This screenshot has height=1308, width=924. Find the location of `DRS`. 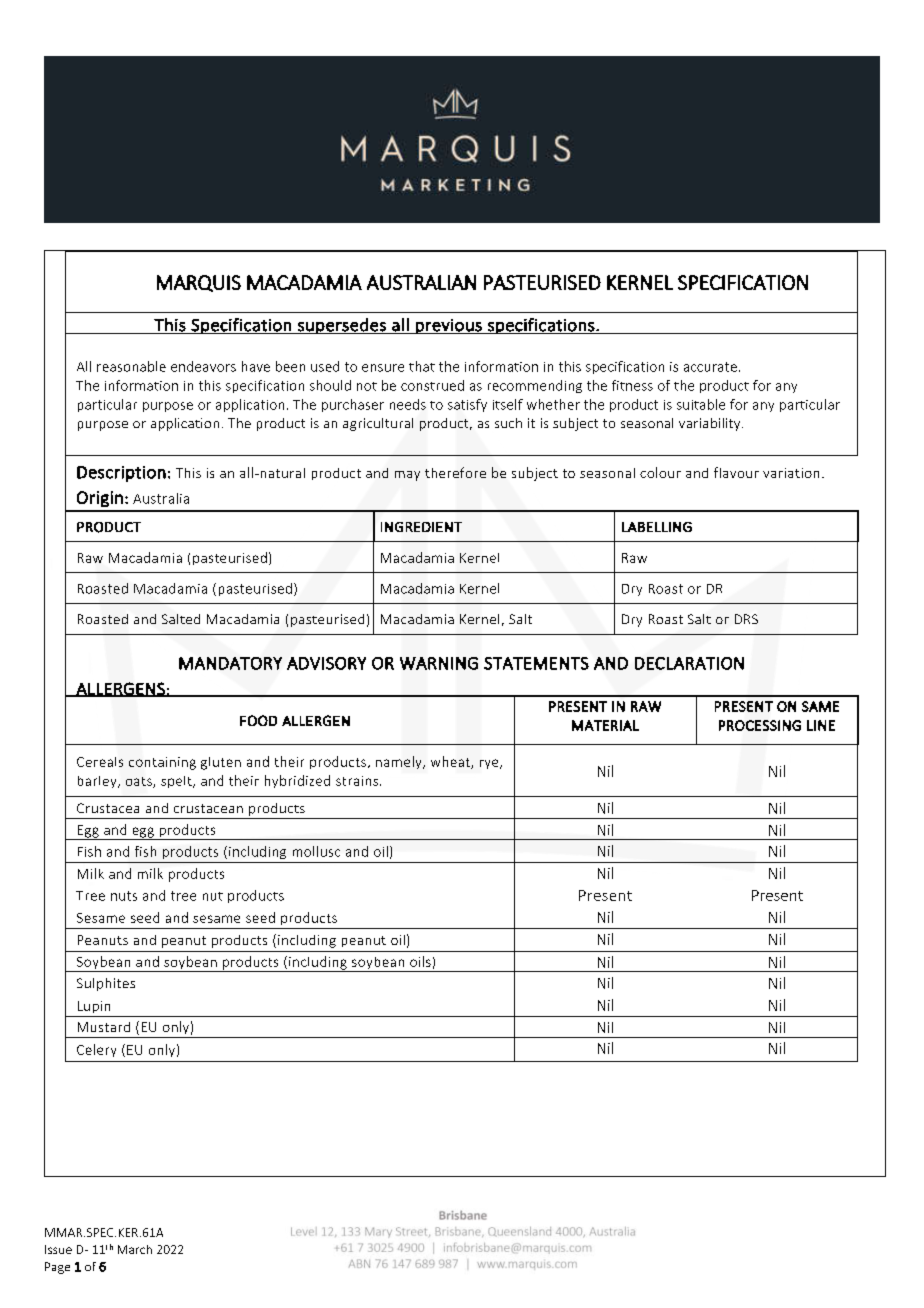

DRS is located at coordinates (746, 619).
